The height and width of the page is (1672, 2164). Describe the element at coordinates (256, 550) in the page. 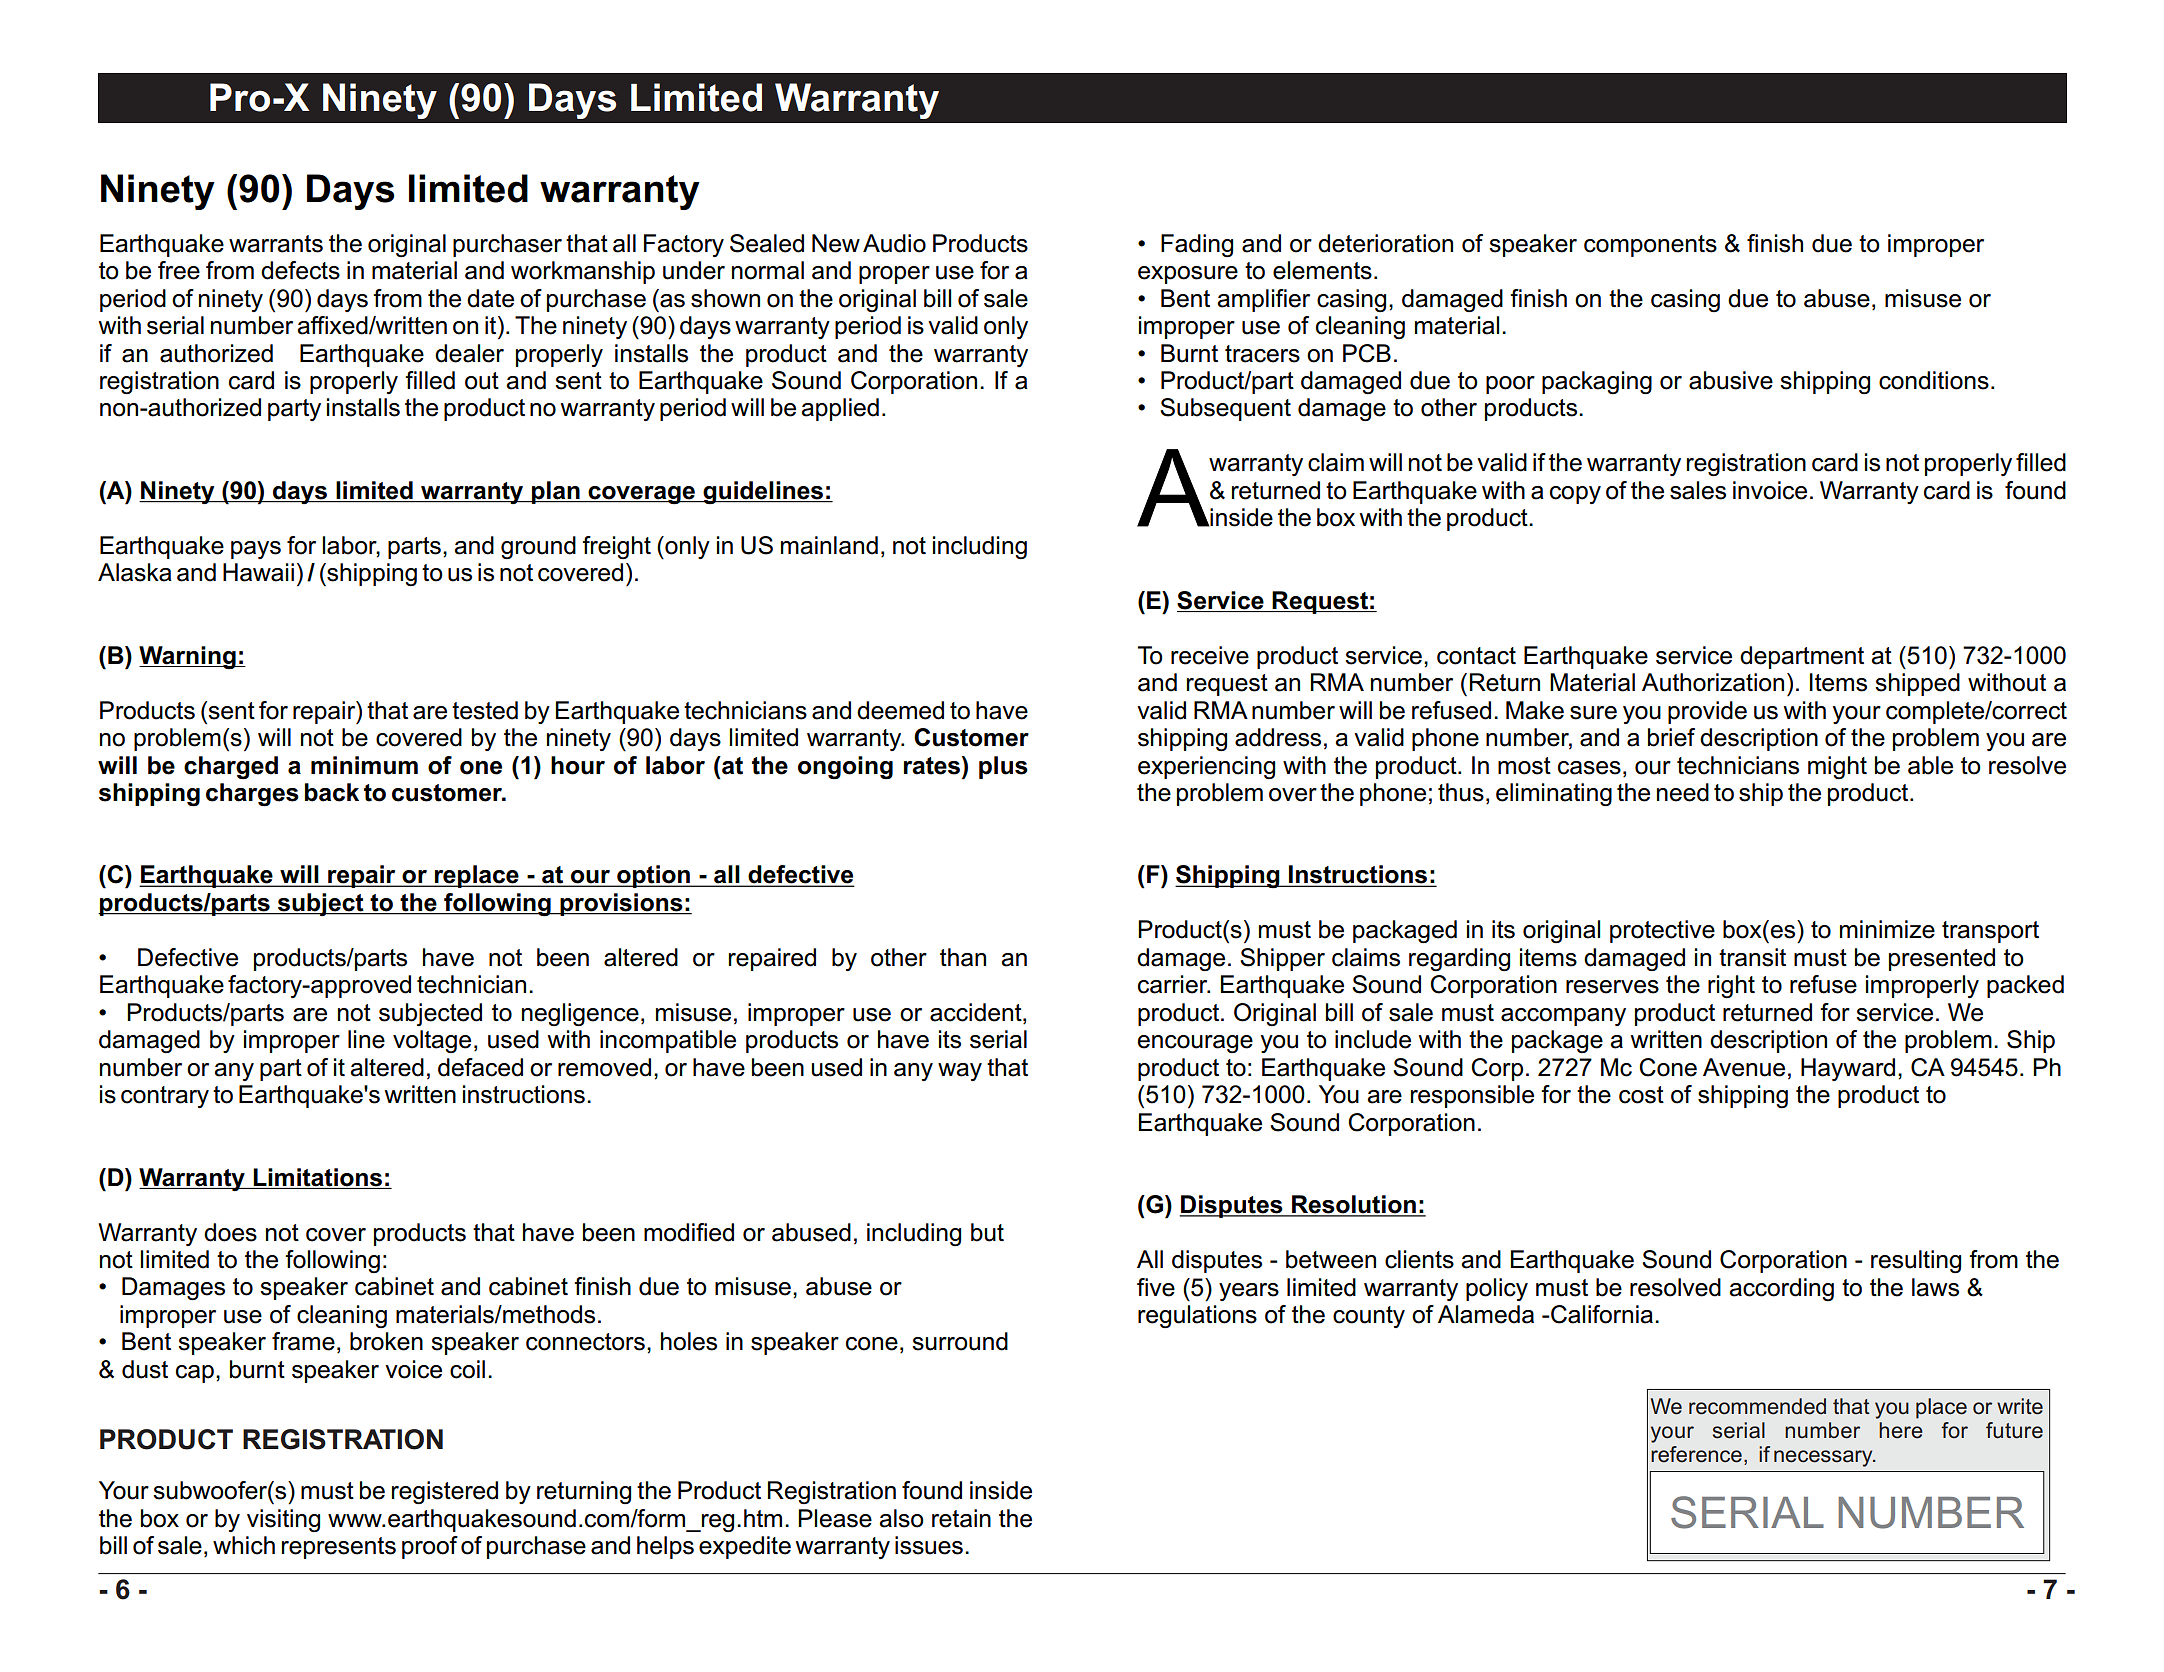

I see `pays` at that location.
